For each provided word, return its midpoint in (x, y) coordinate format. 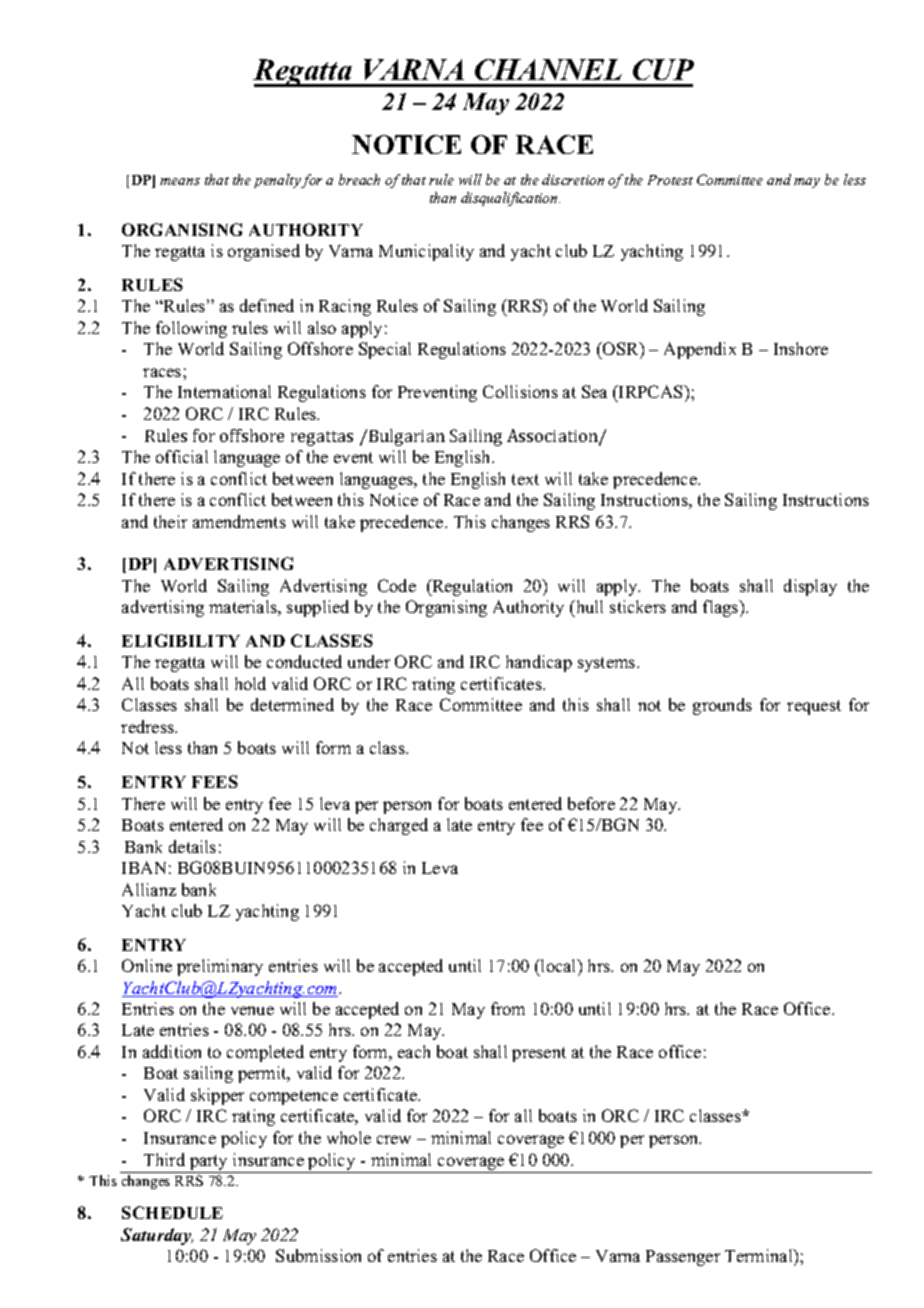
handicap (539, 663)
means (180, 181)
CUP (663, 69)
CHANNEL (548, 69)
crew (394, 1139)
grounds (722, 706)
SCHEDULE (172, 1212)
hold (250, 683)
